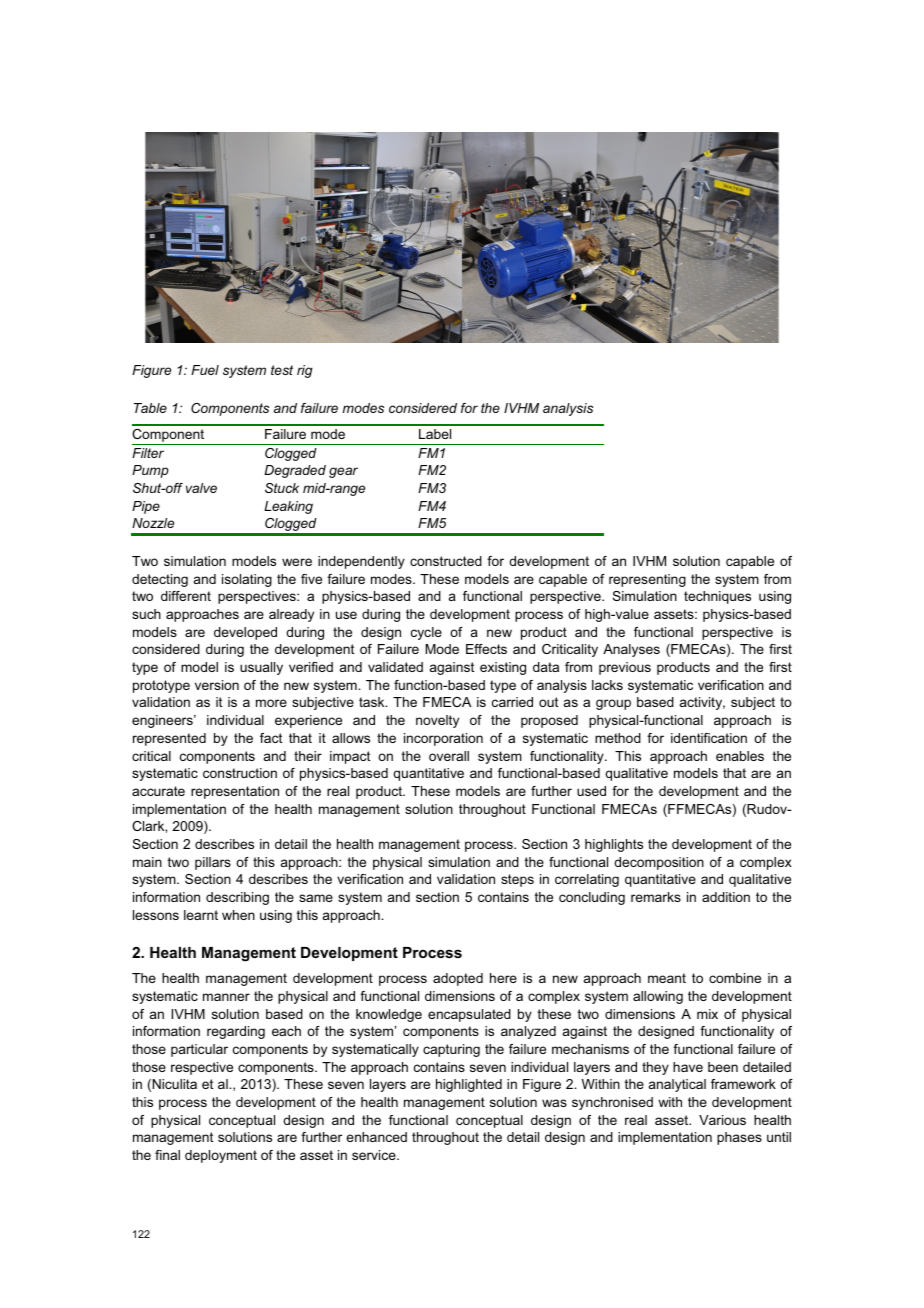  I want to click on construction, so click(240, 773).
